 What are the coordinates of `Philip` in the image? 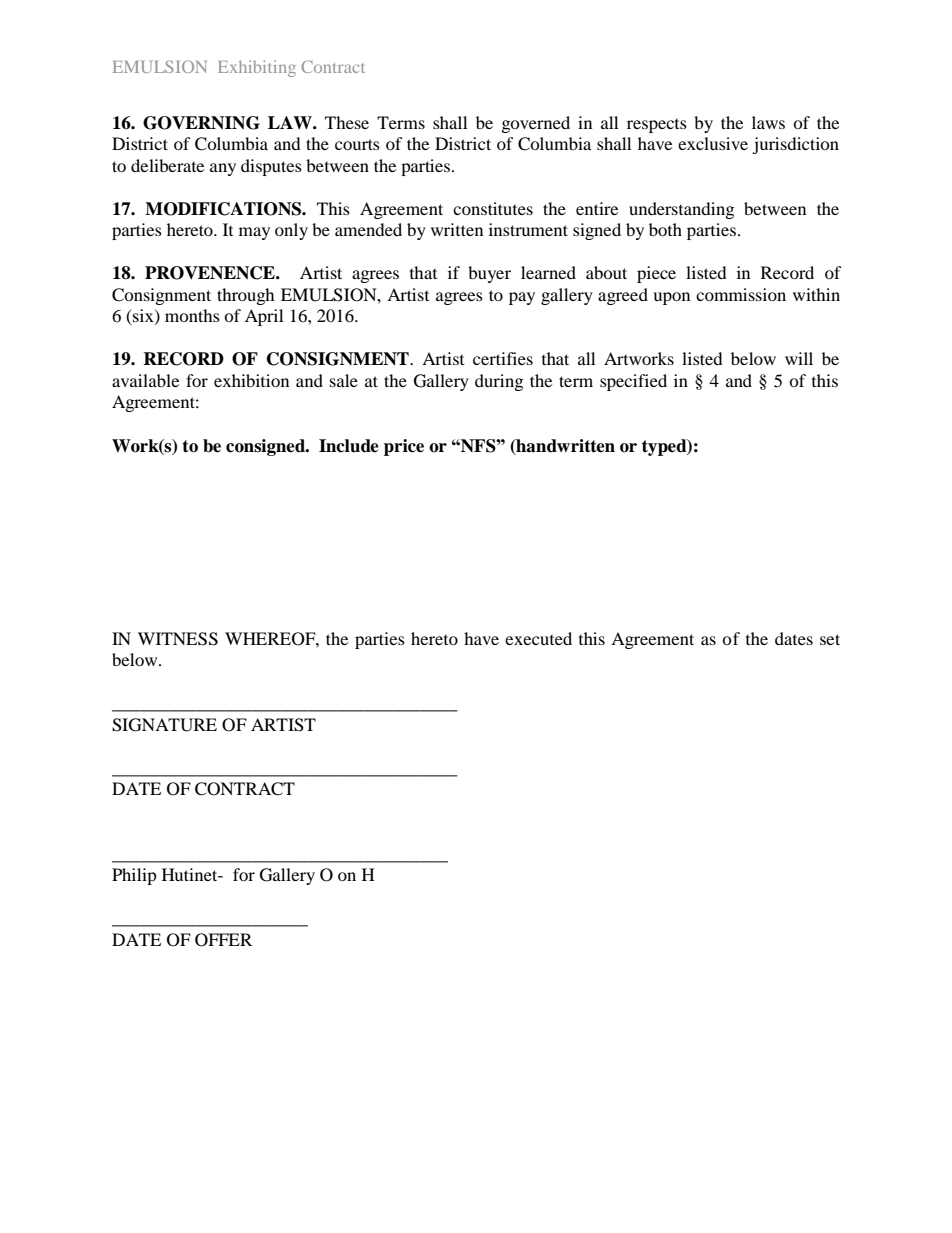 It's located at (134, 876).
